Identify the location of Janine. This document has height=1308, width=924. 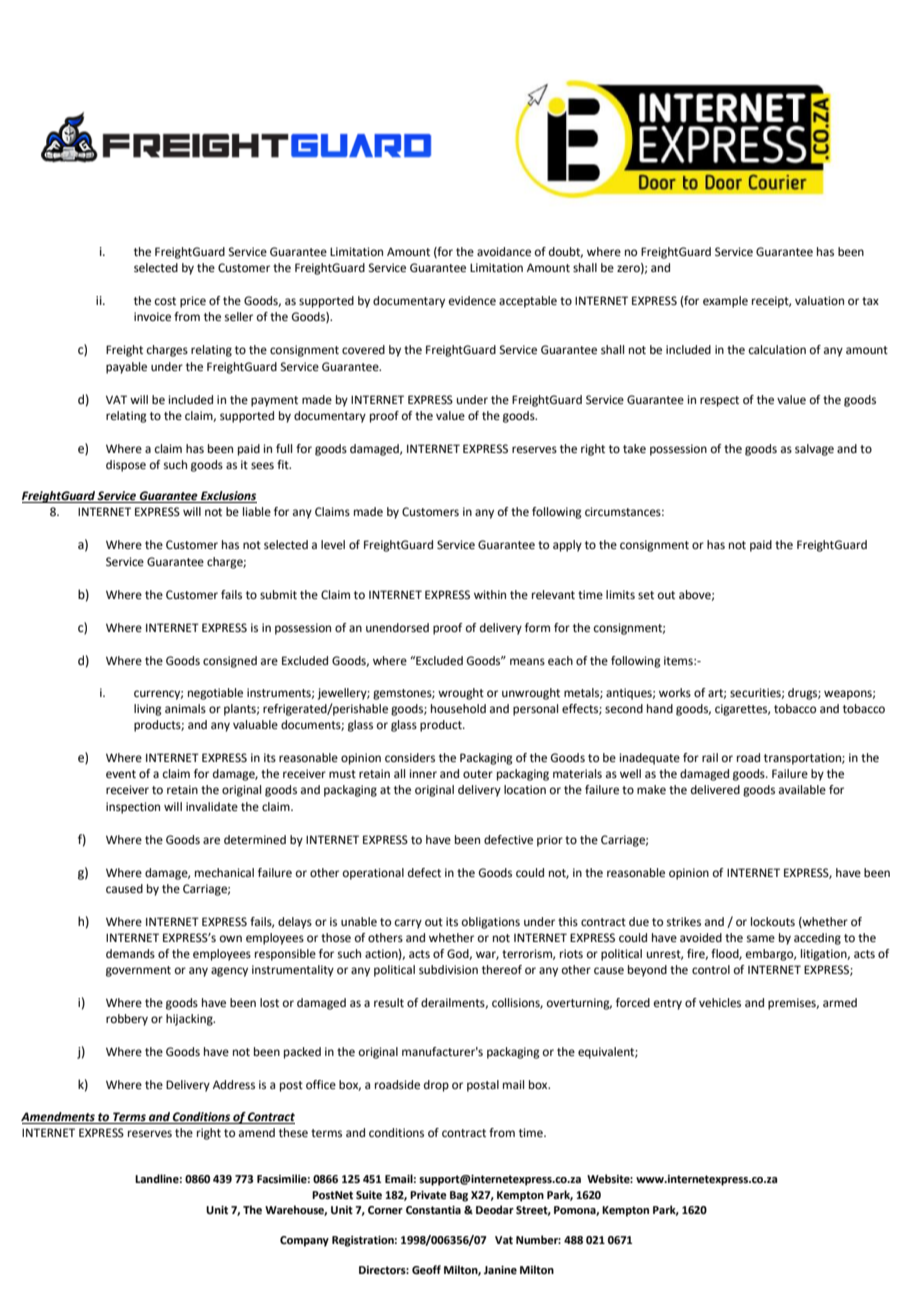
(500, 1270).
